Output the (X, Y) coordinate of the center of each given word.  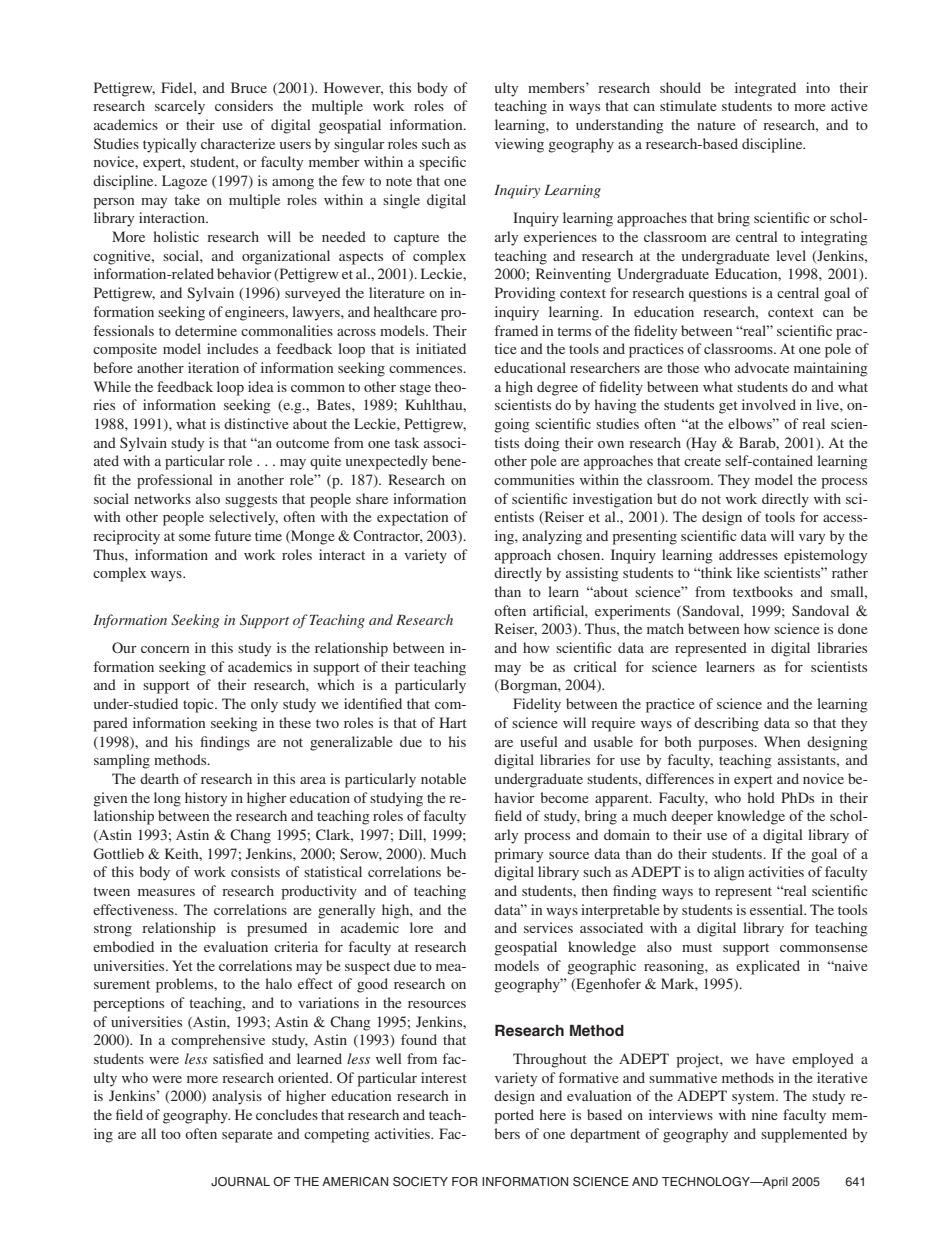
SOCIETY (420, 1182)
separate (247, 1136)
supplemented (804, 1135)
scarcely (180, 107)
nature (716, 125)
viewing (519, 145)
